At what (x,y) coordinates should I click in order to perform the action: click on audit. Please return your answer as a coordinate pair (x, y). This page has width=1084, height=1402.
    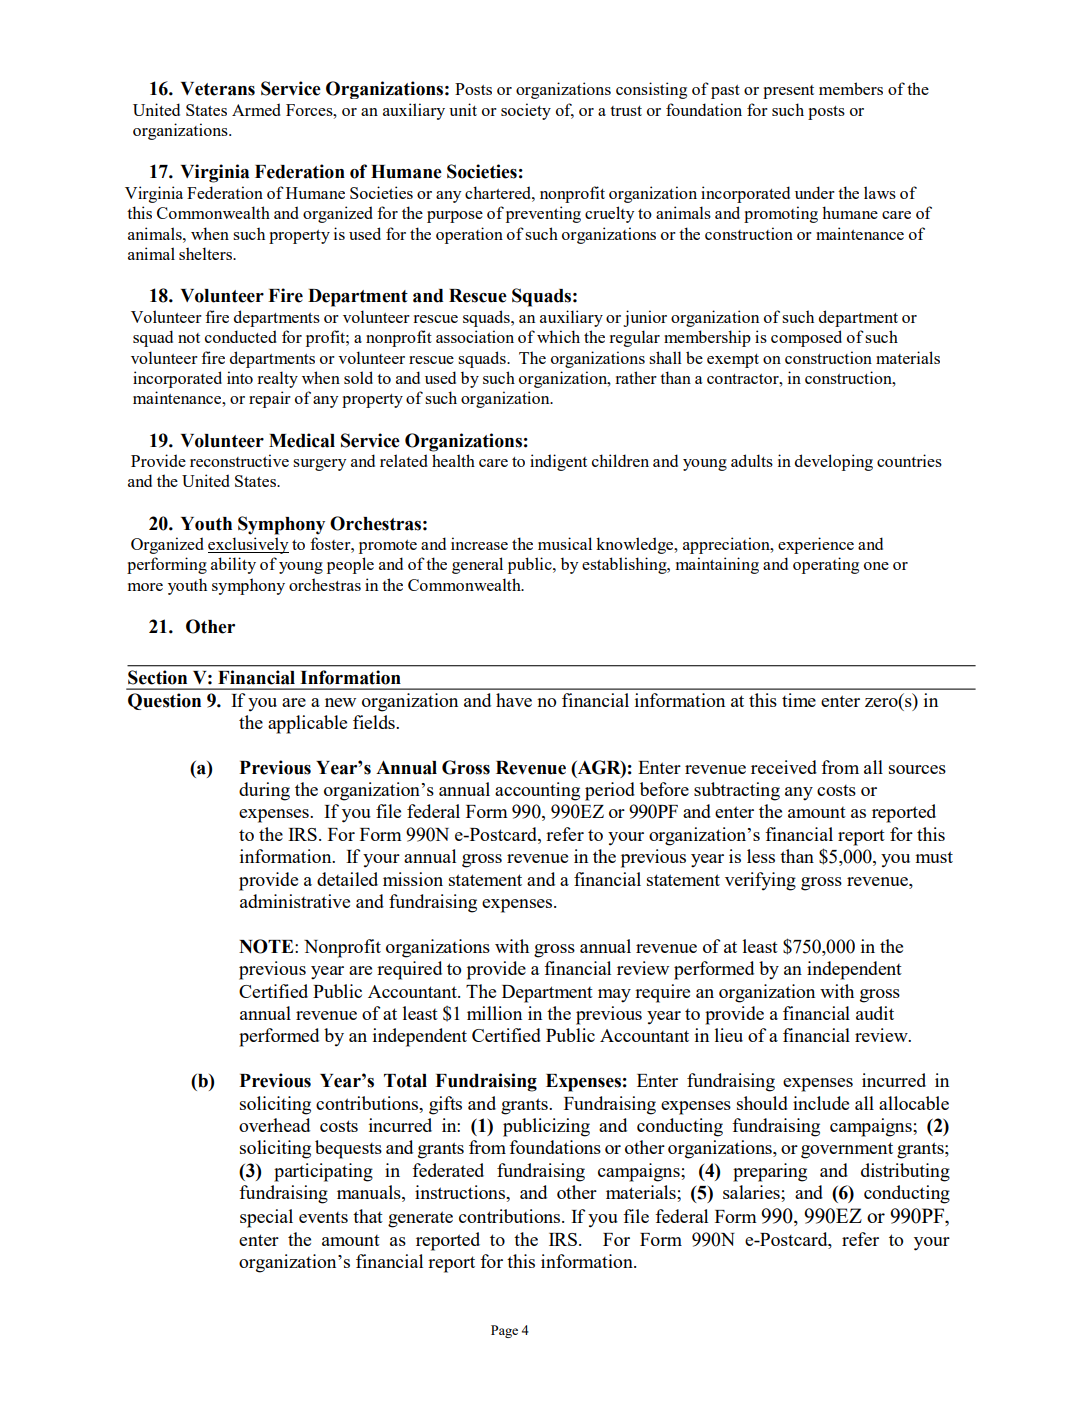
    Looking at the image, I should click on (875, 1013).
